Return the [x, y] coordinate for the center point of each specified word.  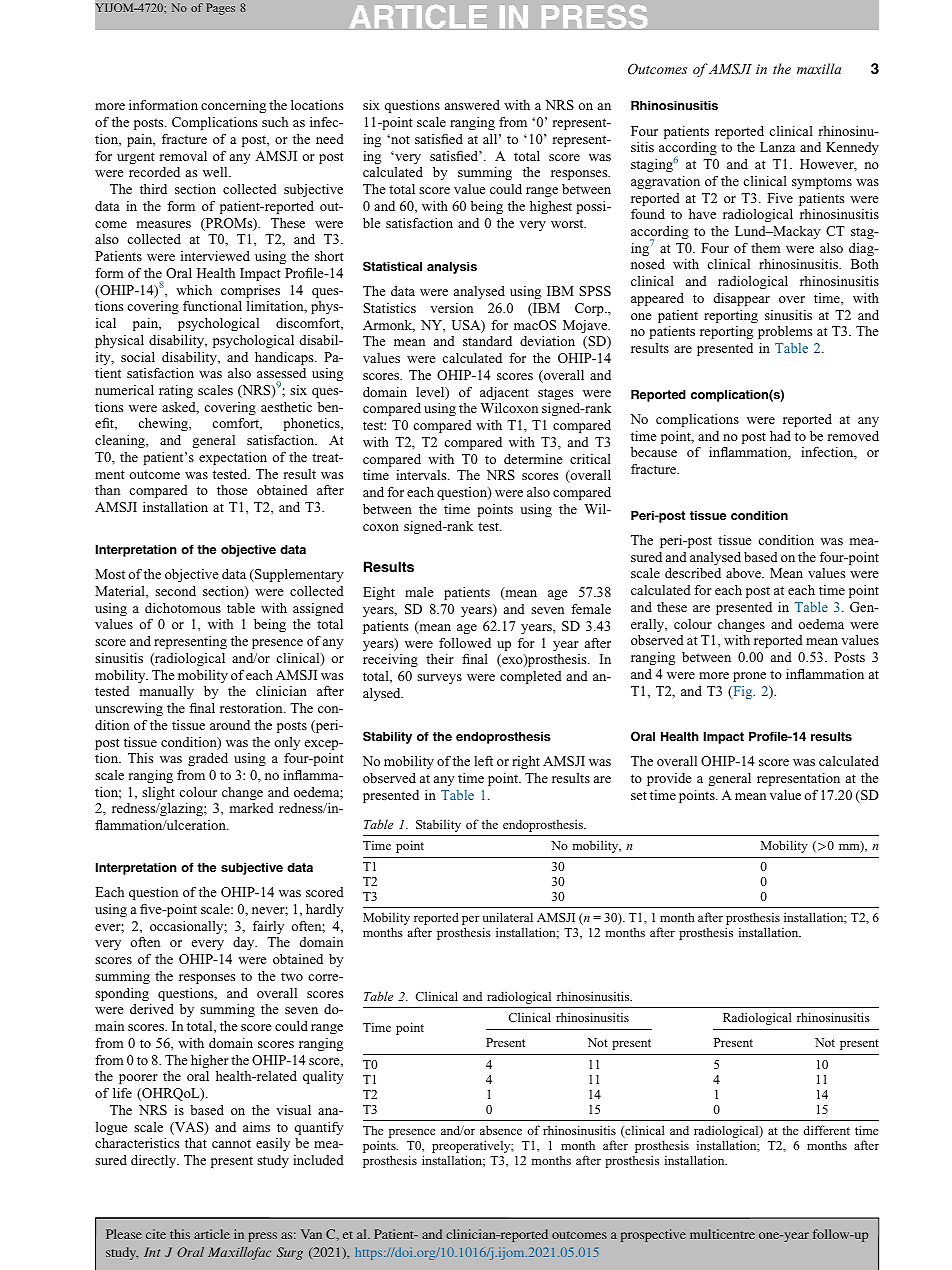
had [780, 436]
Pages [220, 9]
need [330, 139]
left [483, 761]
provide [669, 779]
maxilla [819, 68]
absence [501, 1130]
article [212, 1234]
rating [176, 391]
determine [533, 459]
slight [158, 793]
